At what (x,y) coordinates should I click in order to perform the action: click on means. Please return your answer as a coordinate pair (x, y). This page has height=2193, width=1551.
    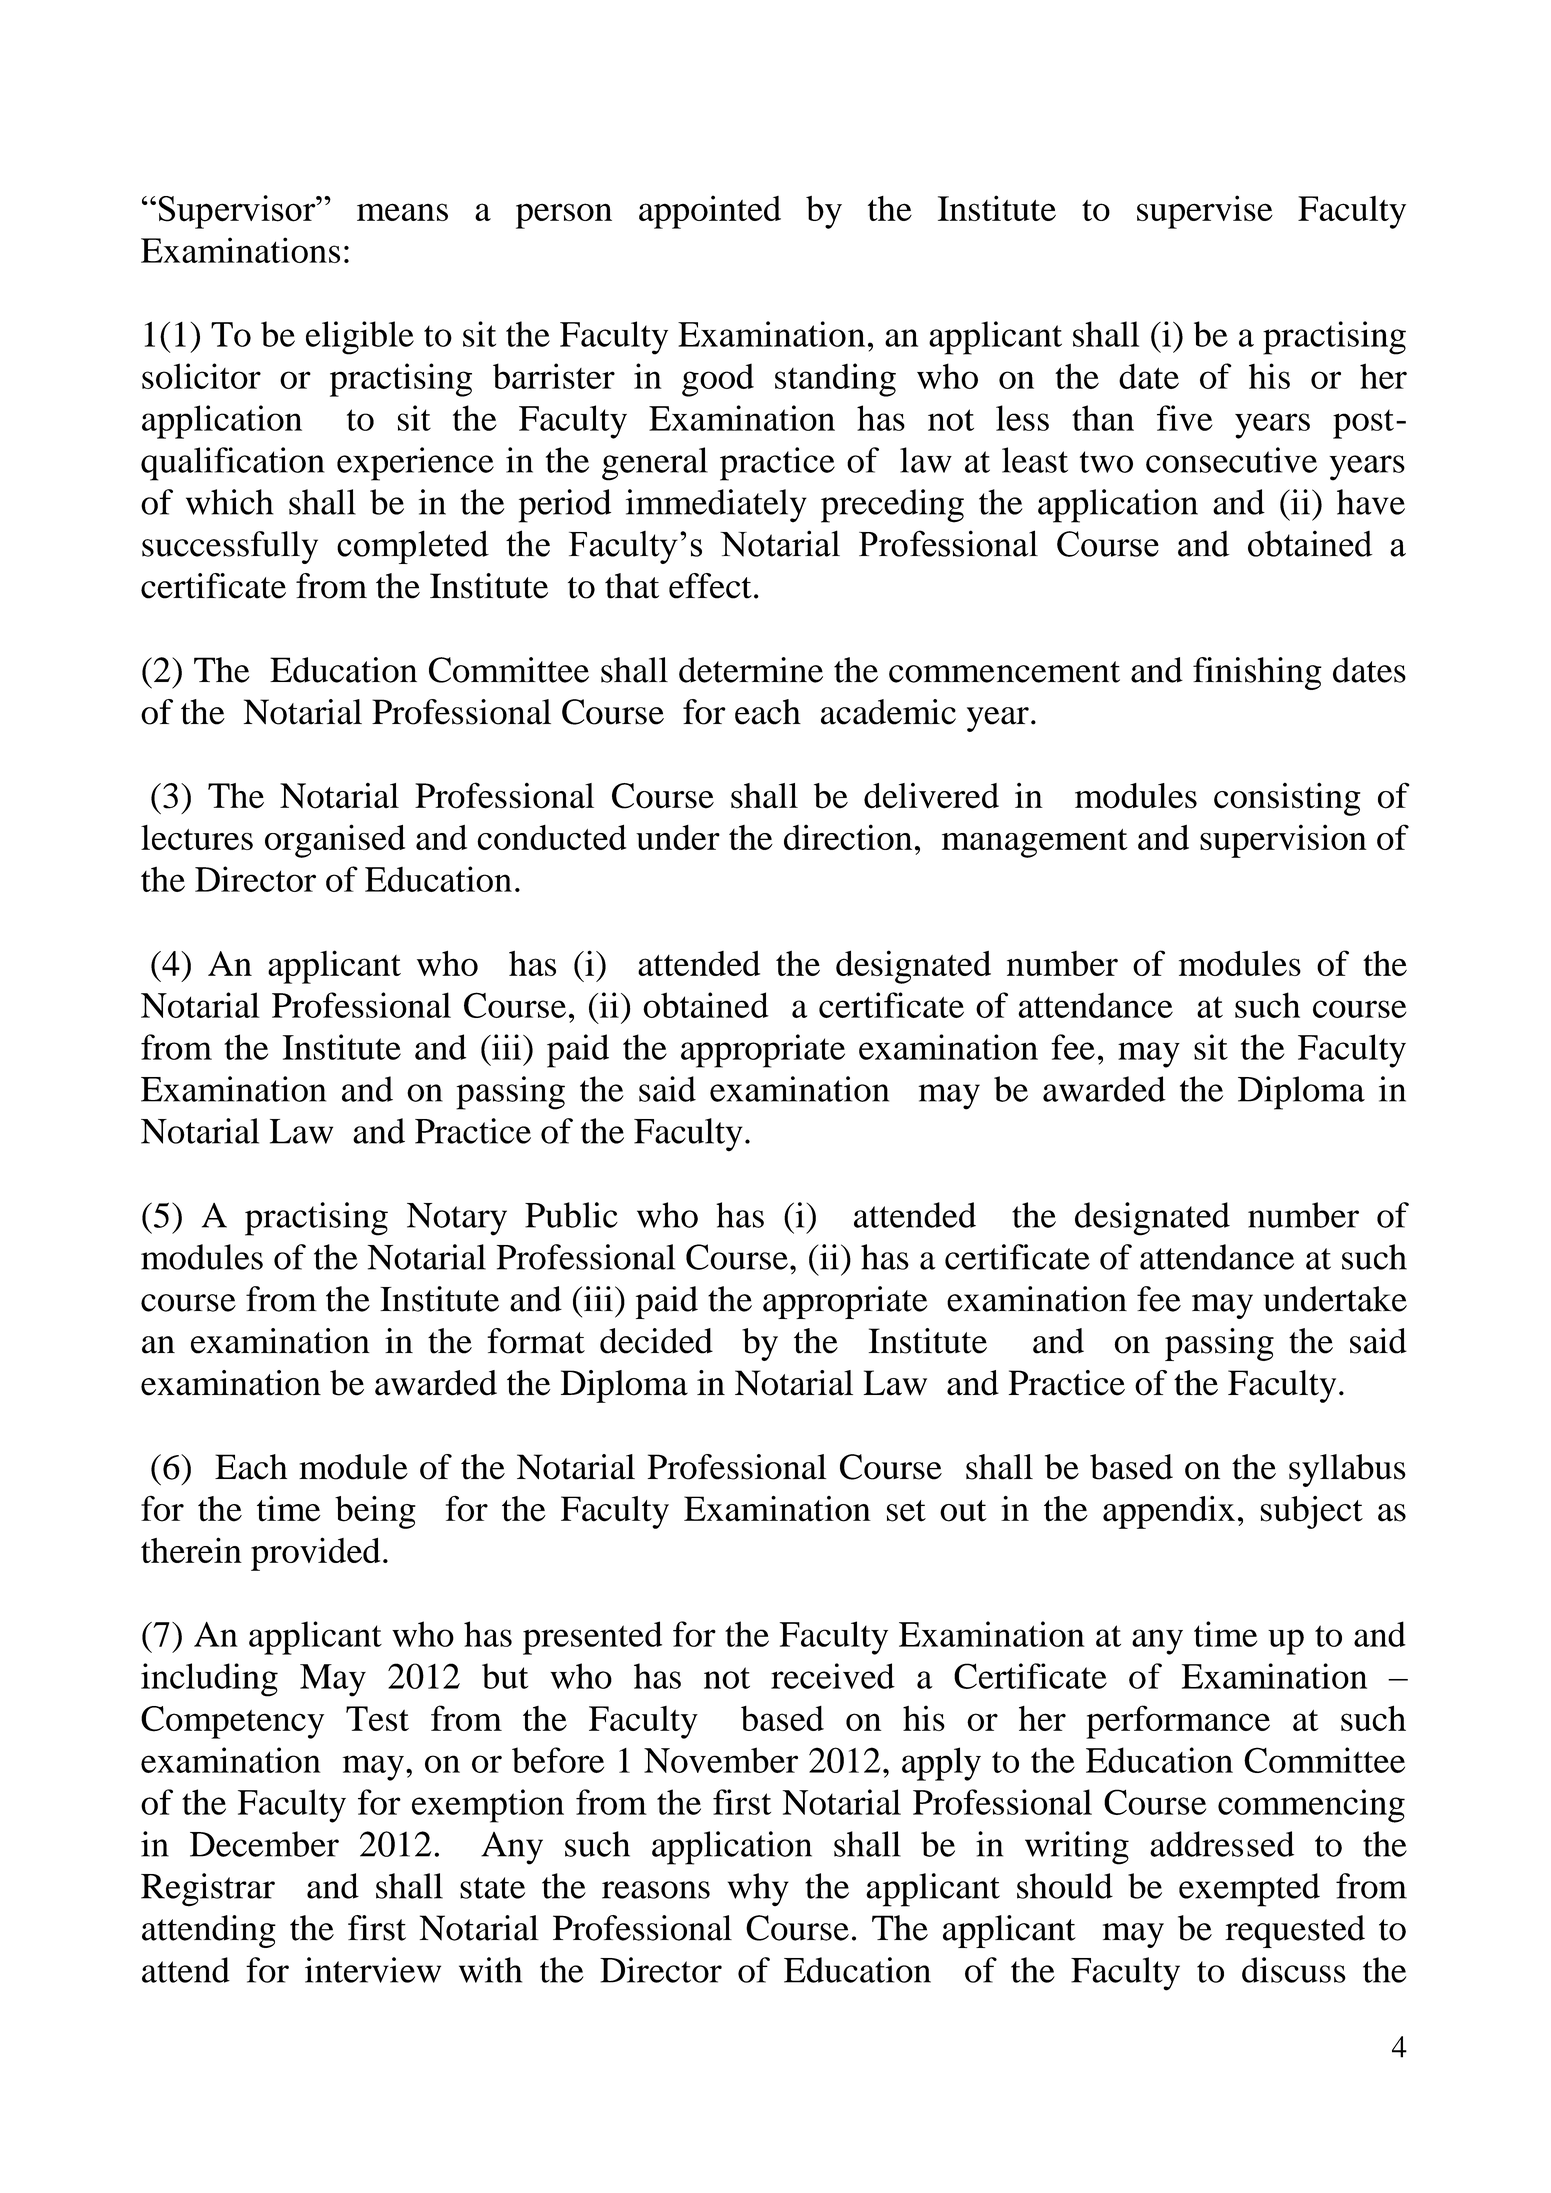
    Looking at the image, I should click on (402, 212).
